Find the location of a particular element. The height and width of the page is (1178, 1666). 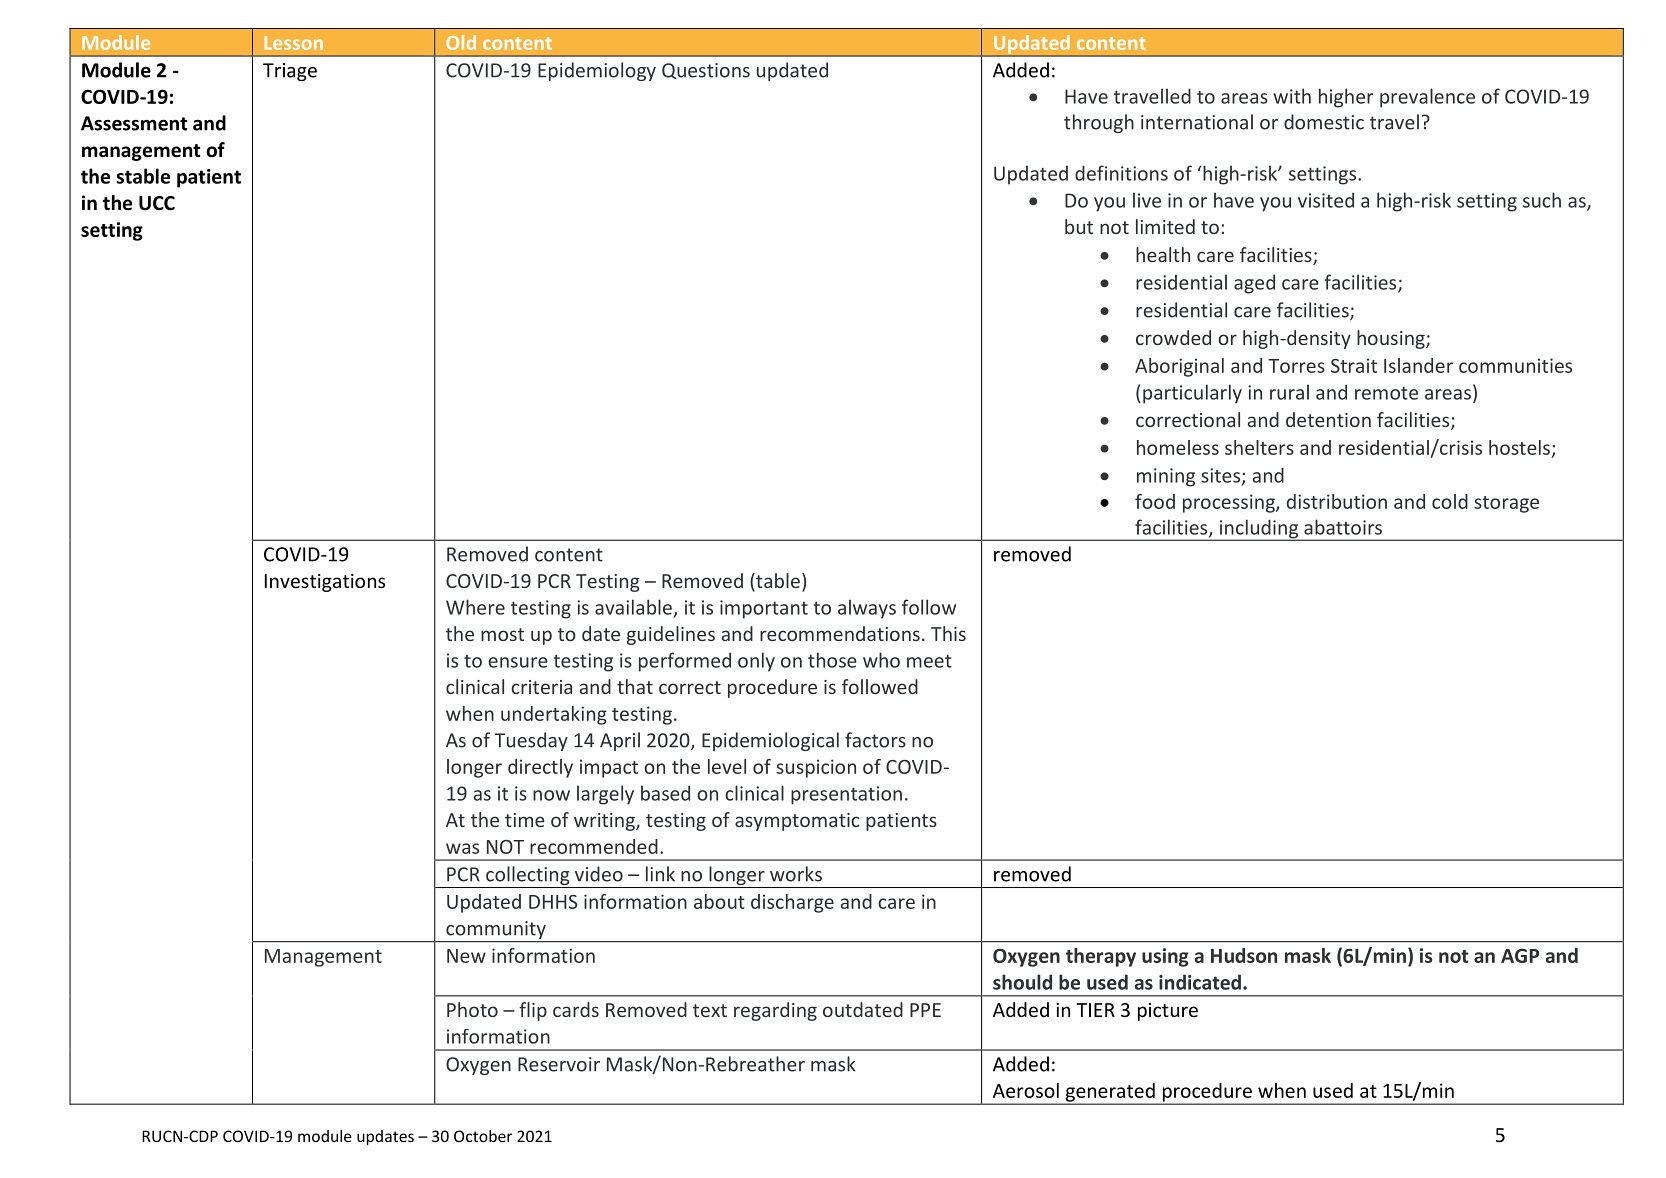

prevalence is located at coordinates (1427, 98).
